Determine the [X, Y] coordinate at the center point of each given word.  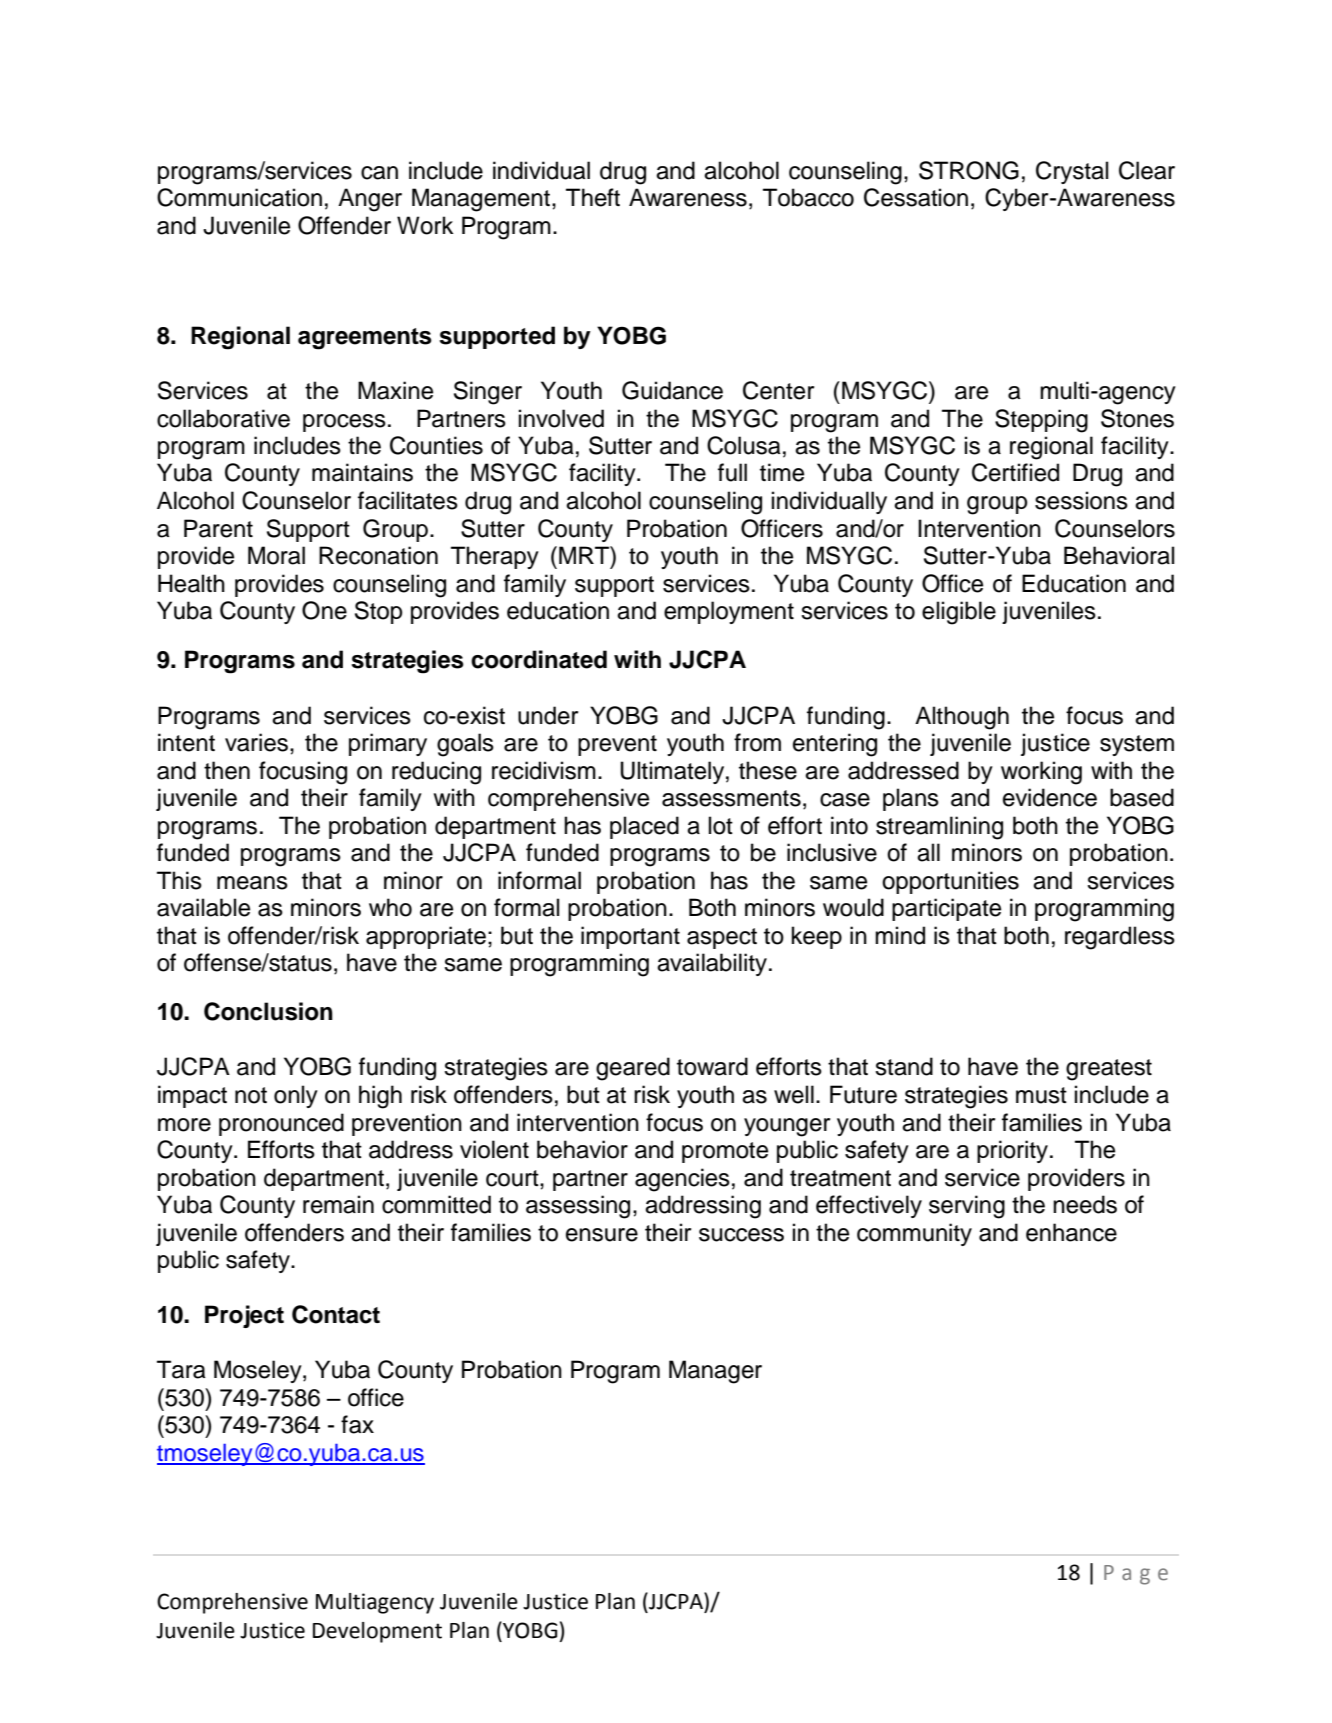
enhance [1071, 1232]
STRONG [969, 170]
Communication [239, 197]
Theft [593, 197]
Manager [715, 1372]
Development [377, 1632]
